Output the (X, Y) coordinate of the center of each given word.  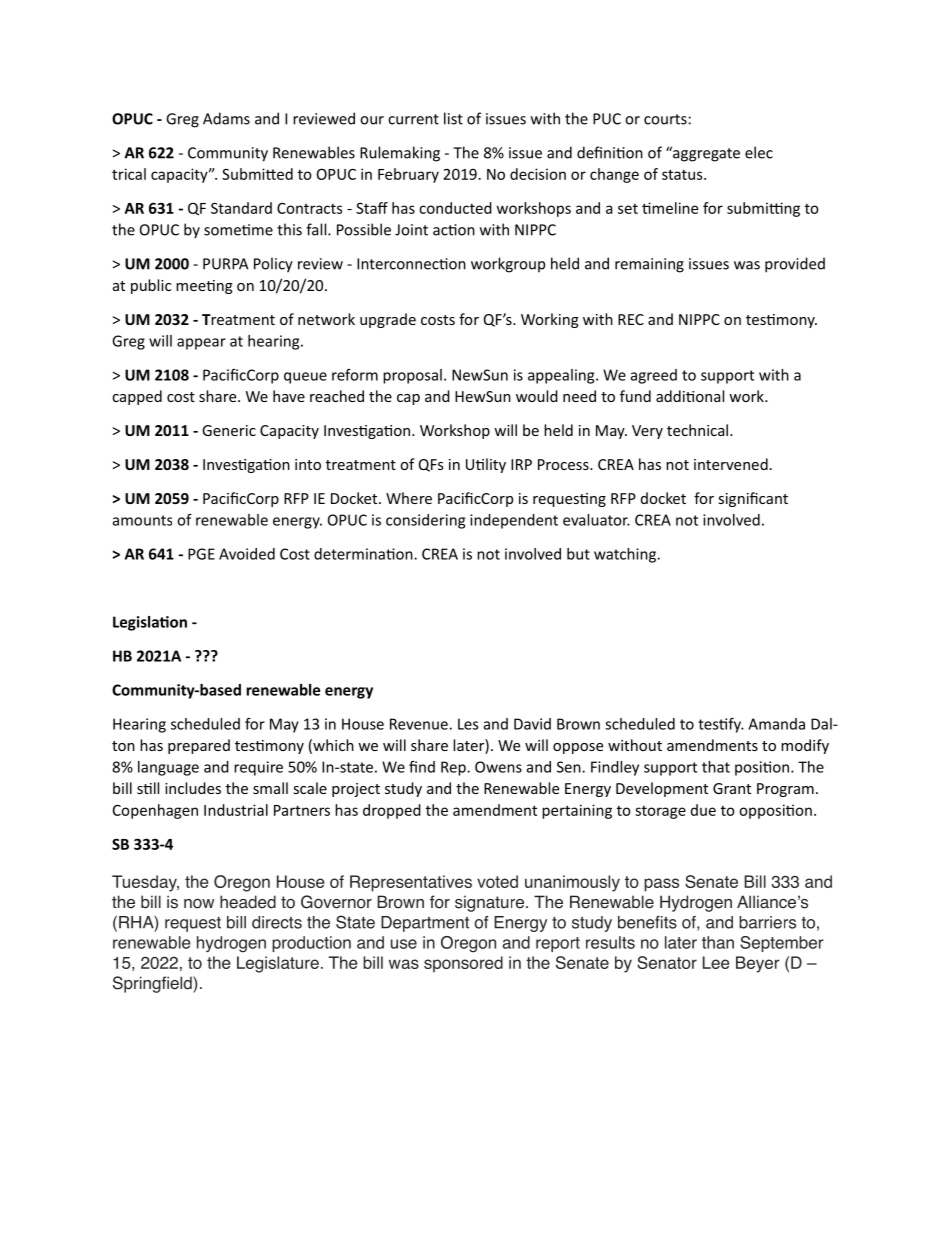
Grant (732, 788)
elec (759, 152)
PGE (201, 554)
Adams (226, 118)
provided (795, 265)
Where (409, 498)
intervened (731, 464)
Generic (229, 430)
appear (201, 344)
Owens (498, 767)
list (453, 118)
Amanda (776, 724)
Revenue (420, 724)
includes (193, 788)
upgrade (388, 320)
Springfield (153, 984)
